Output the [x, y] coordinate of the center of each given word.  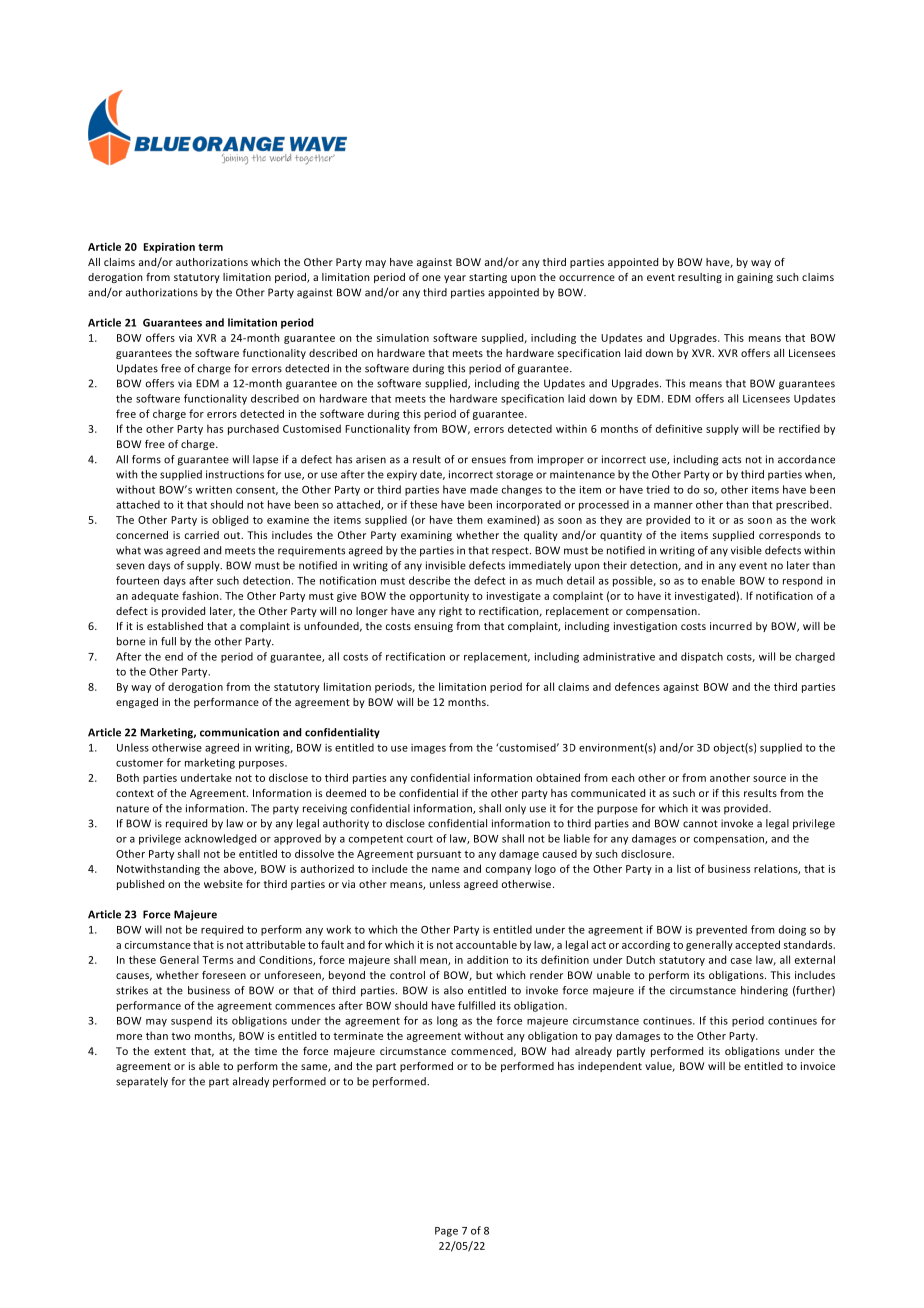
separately [142, 1082]
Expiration [169, 248]
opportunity [439, 597]
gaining [755, 278]
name [445, 870]
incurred [731, 626]
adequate [155, 596]
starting [488, 278]
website [223, 884]
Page [446, 1232]
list [684, 868]
